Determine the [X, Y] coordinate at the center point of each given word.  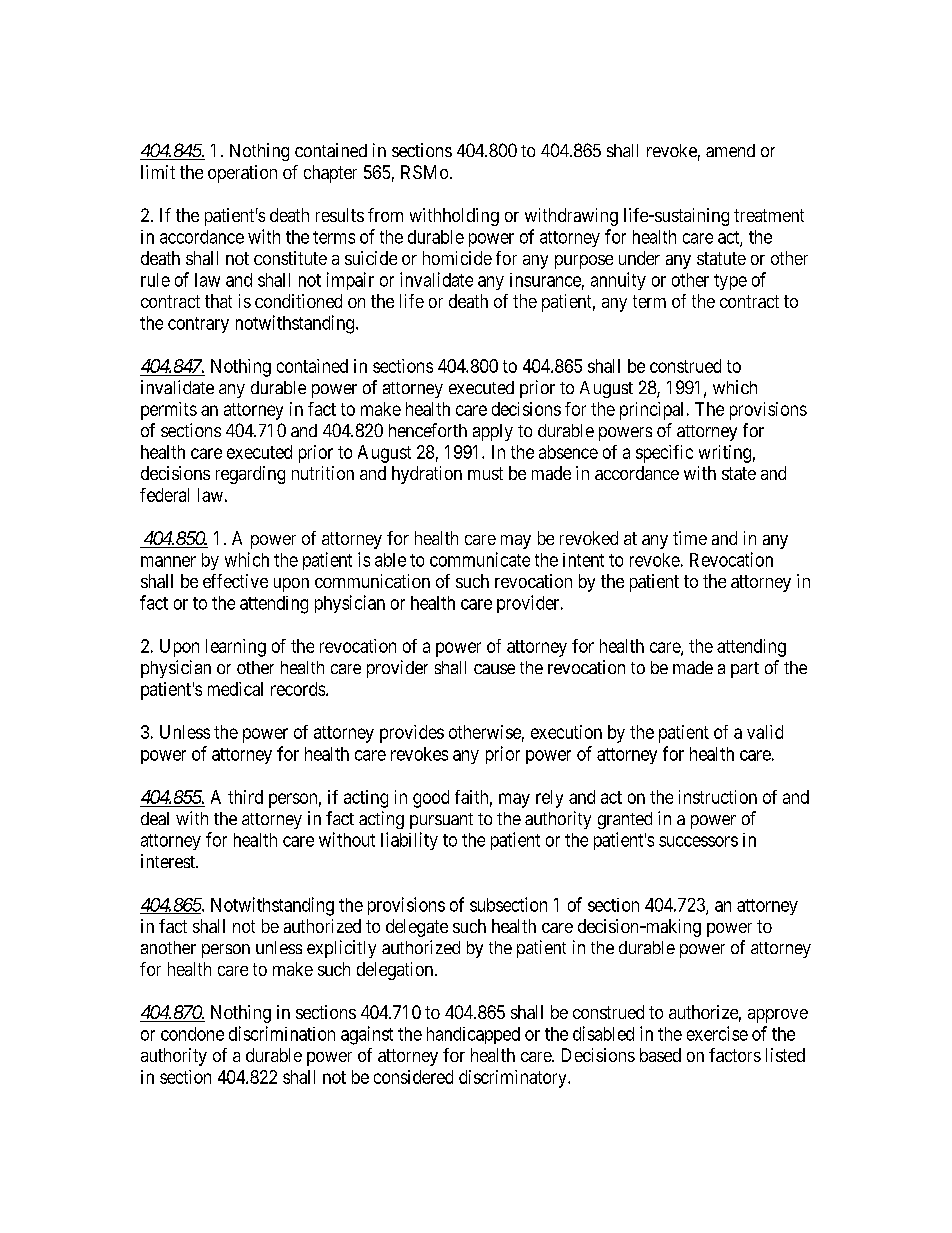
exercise [717, 1033]
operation [242, 174]
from [385, 215]
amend [730, 150]
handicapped [473, 1035]
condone [192, 1034]
